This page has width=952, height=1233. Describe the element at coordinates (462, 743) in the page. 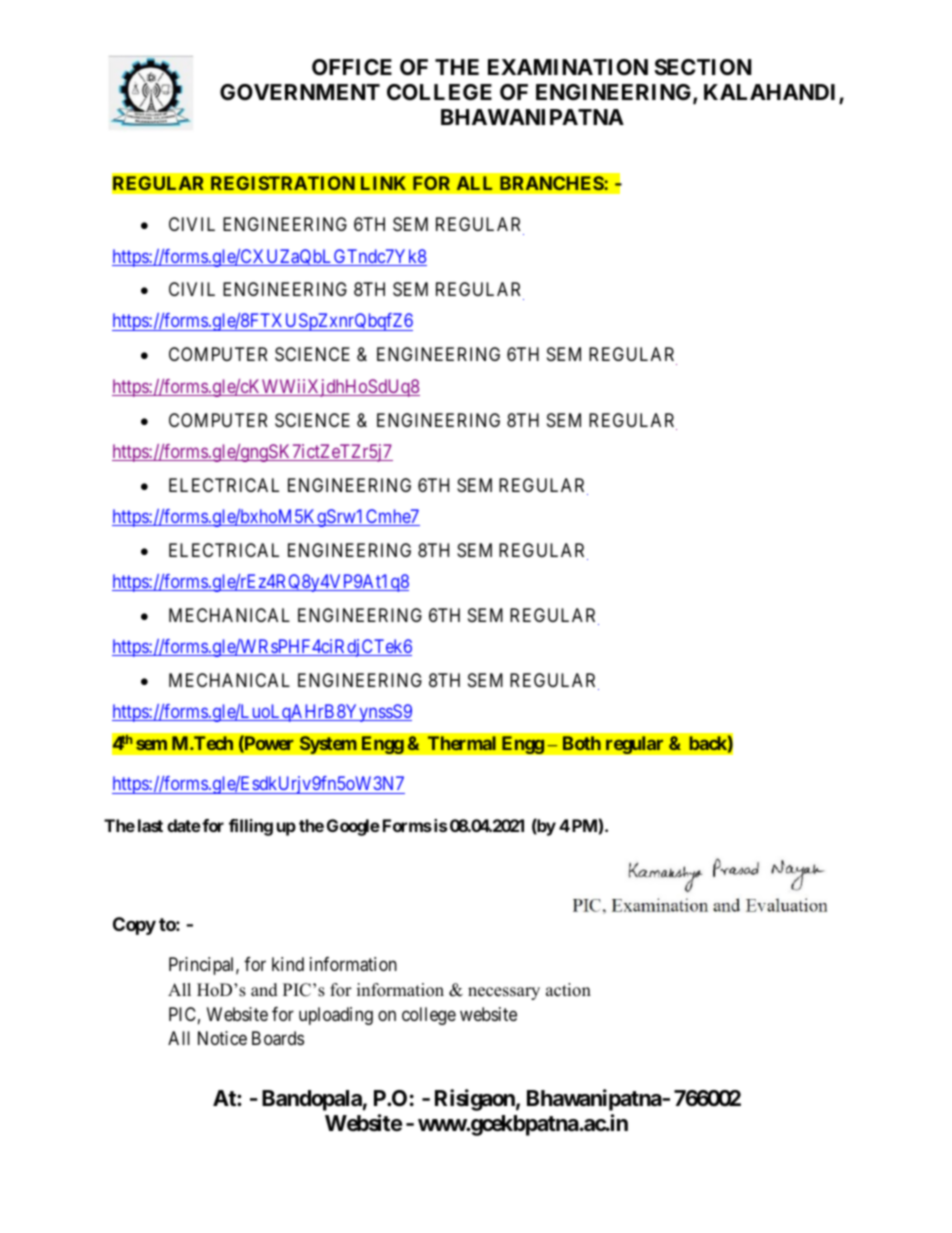

I see `Thermal` at that location.
